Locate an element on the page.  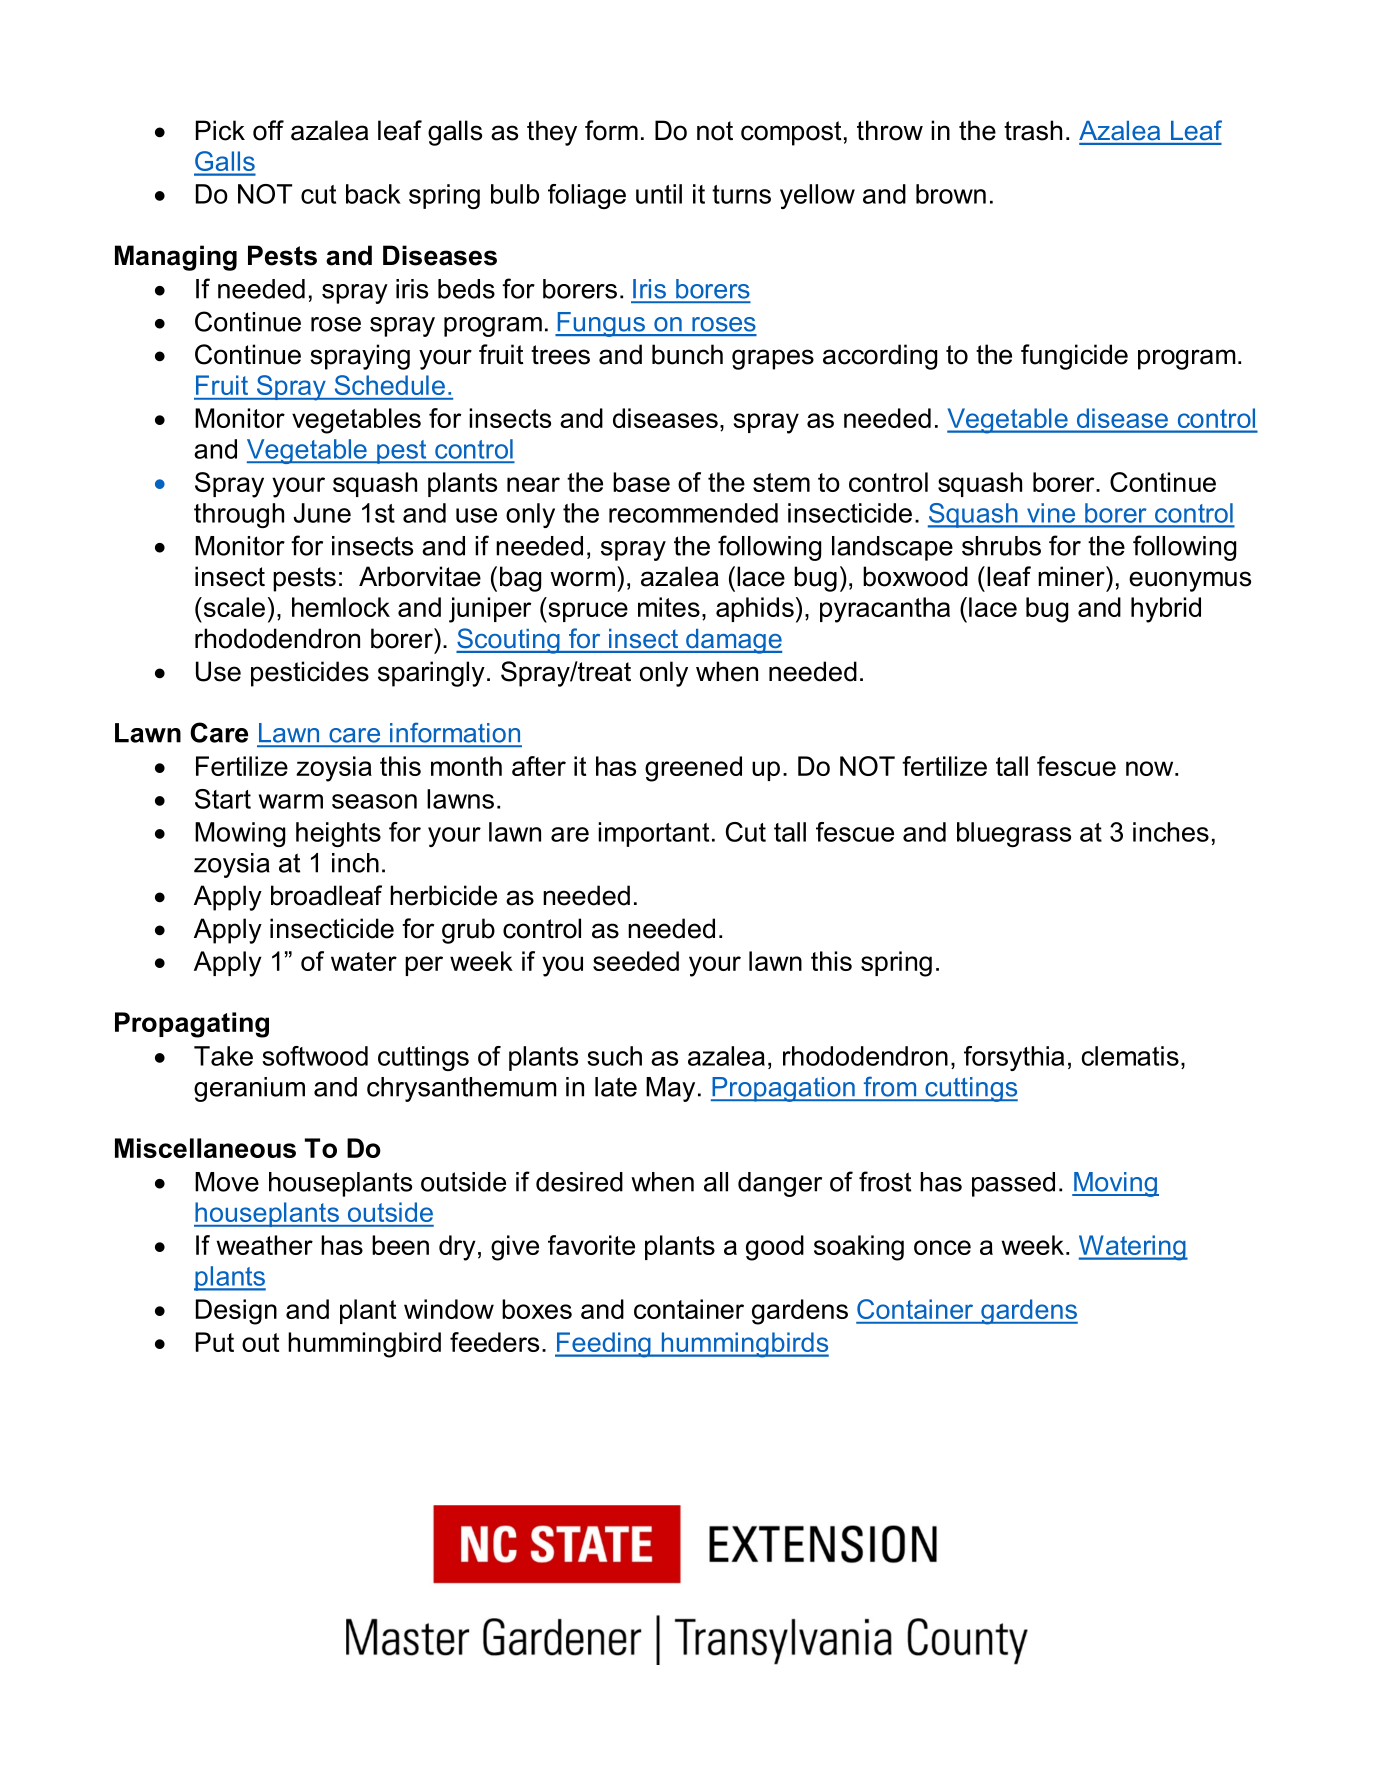
trash is located at coordinates (1033, 130).
